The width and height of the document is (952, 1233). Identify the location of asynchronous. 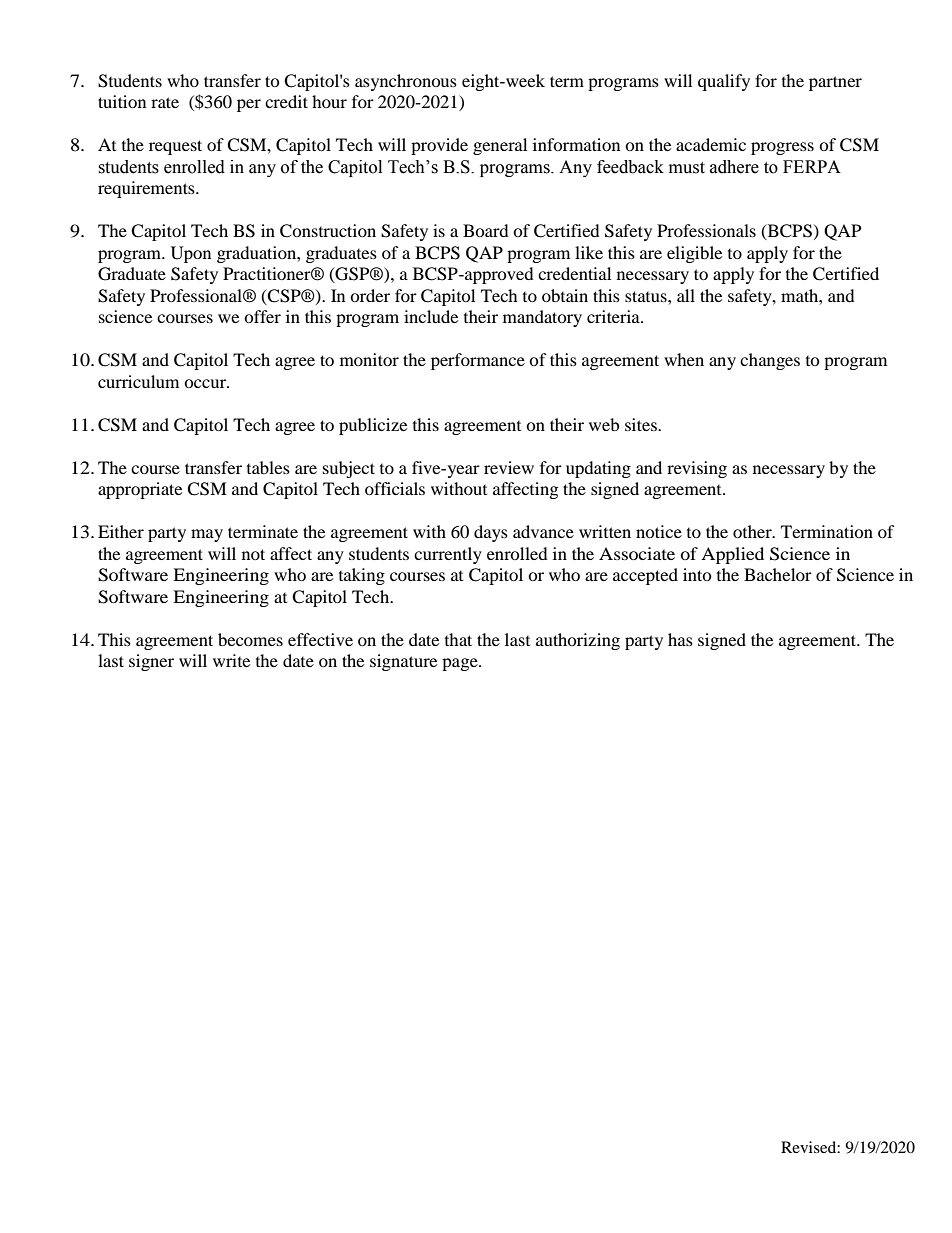
(406, 82).
